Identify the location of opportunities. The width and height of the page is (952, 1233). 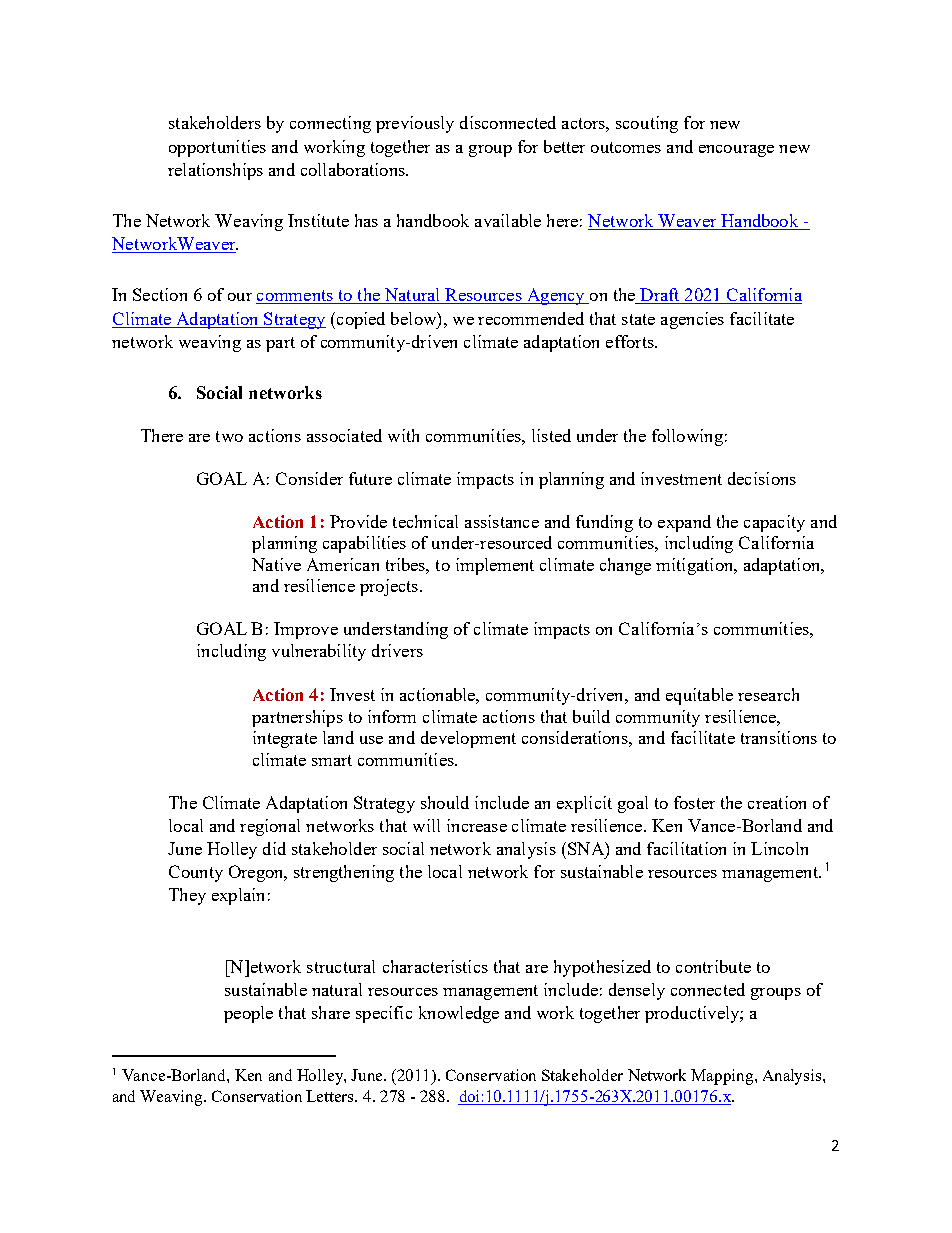
(217, 148).
